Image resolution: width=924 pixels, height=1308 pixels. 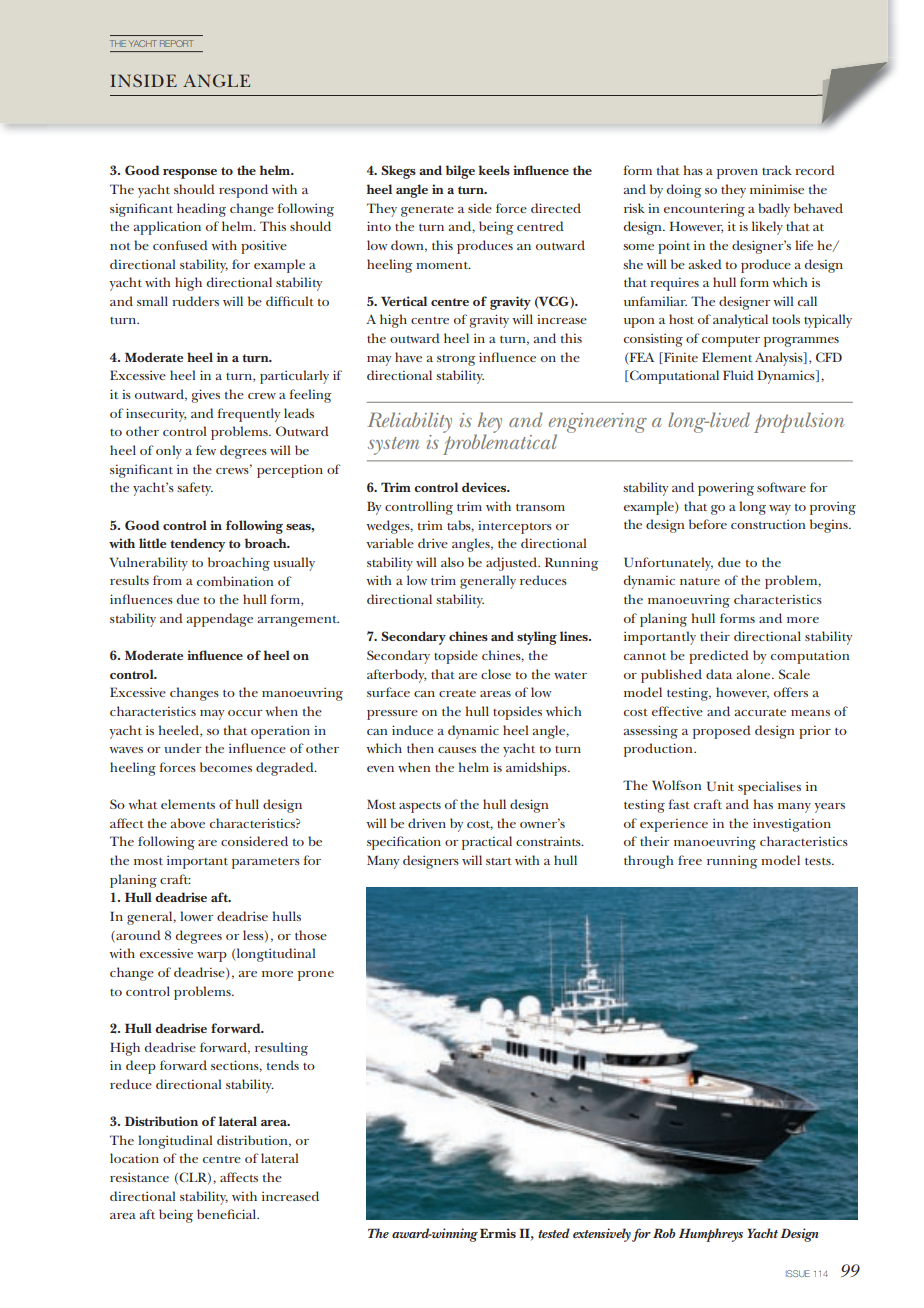 I want to click on REPORT, so click(x=176, y=43).
